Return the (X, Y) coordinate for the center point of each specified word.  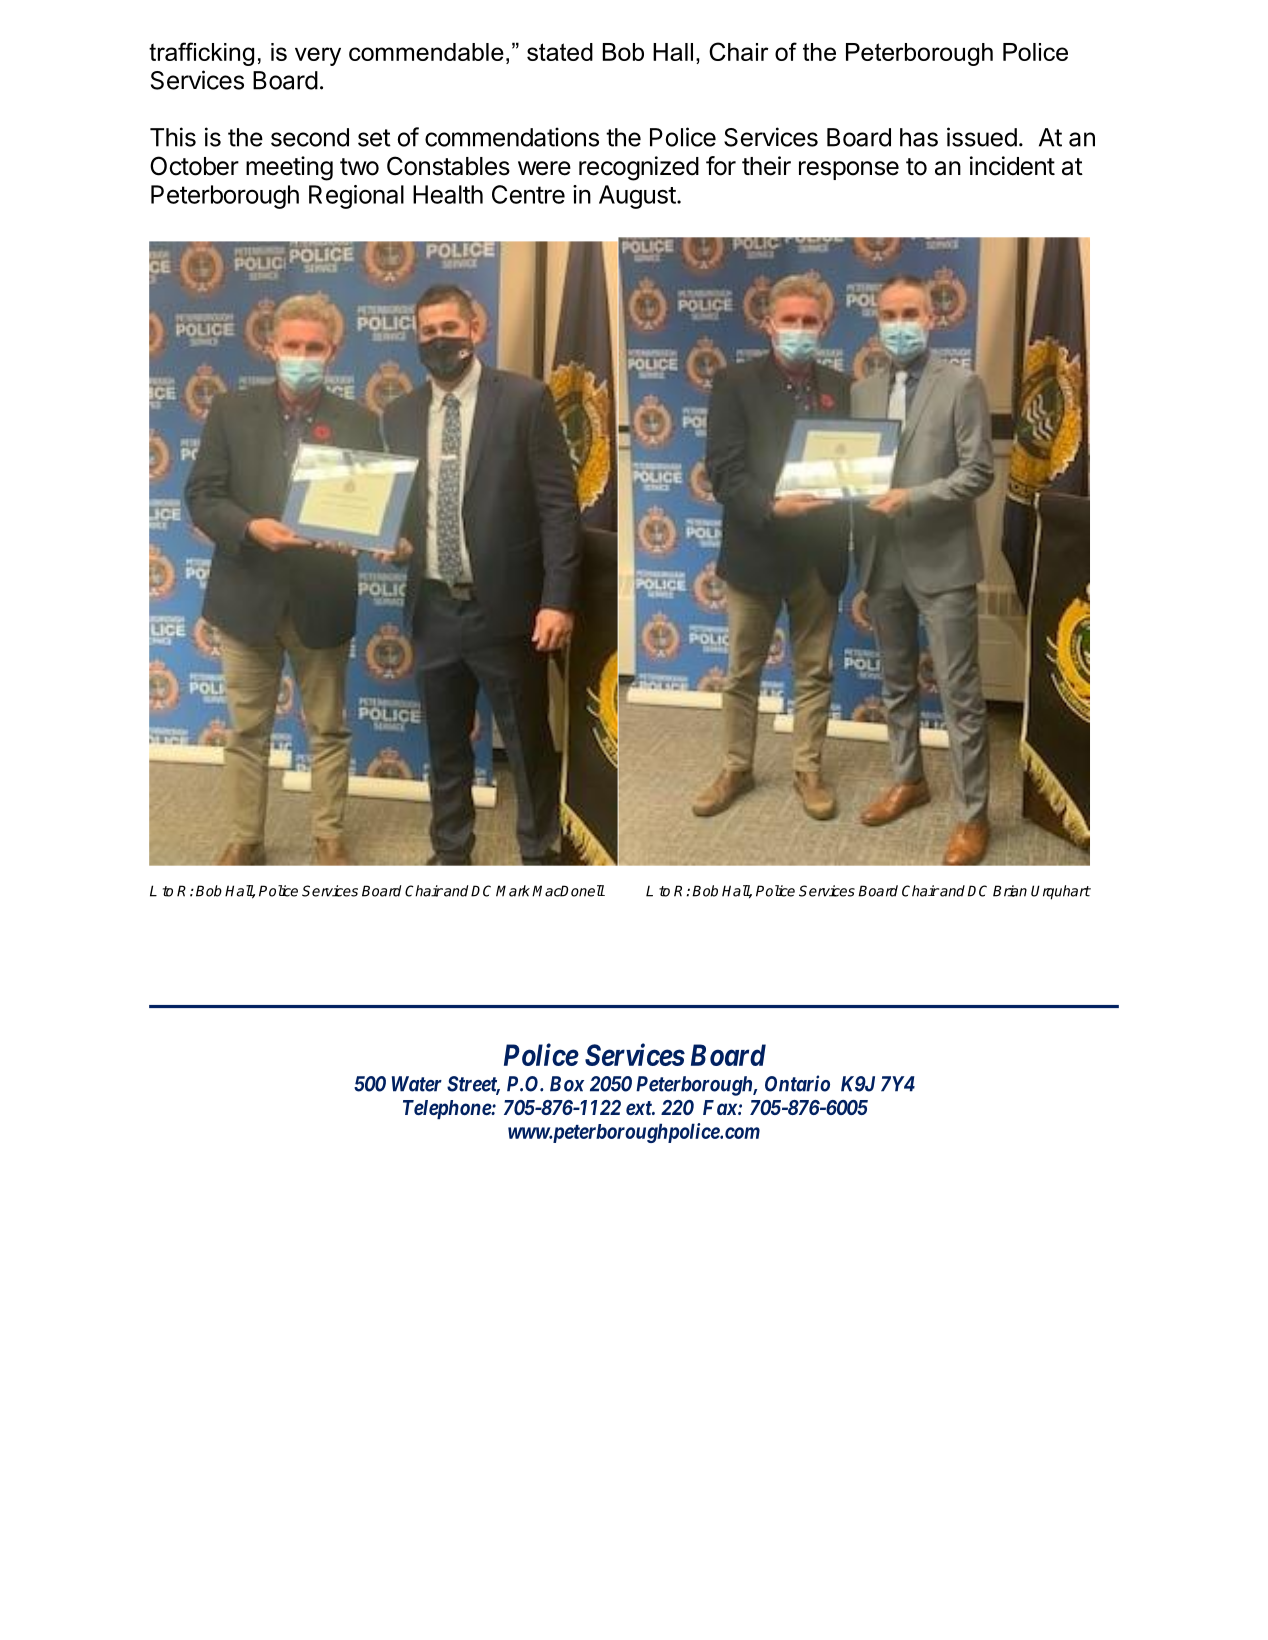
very (318, 56)
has (919, 137)
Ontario (797, 1083)
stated (560, 52)
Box (567, 1084)
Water (417, 1084)
